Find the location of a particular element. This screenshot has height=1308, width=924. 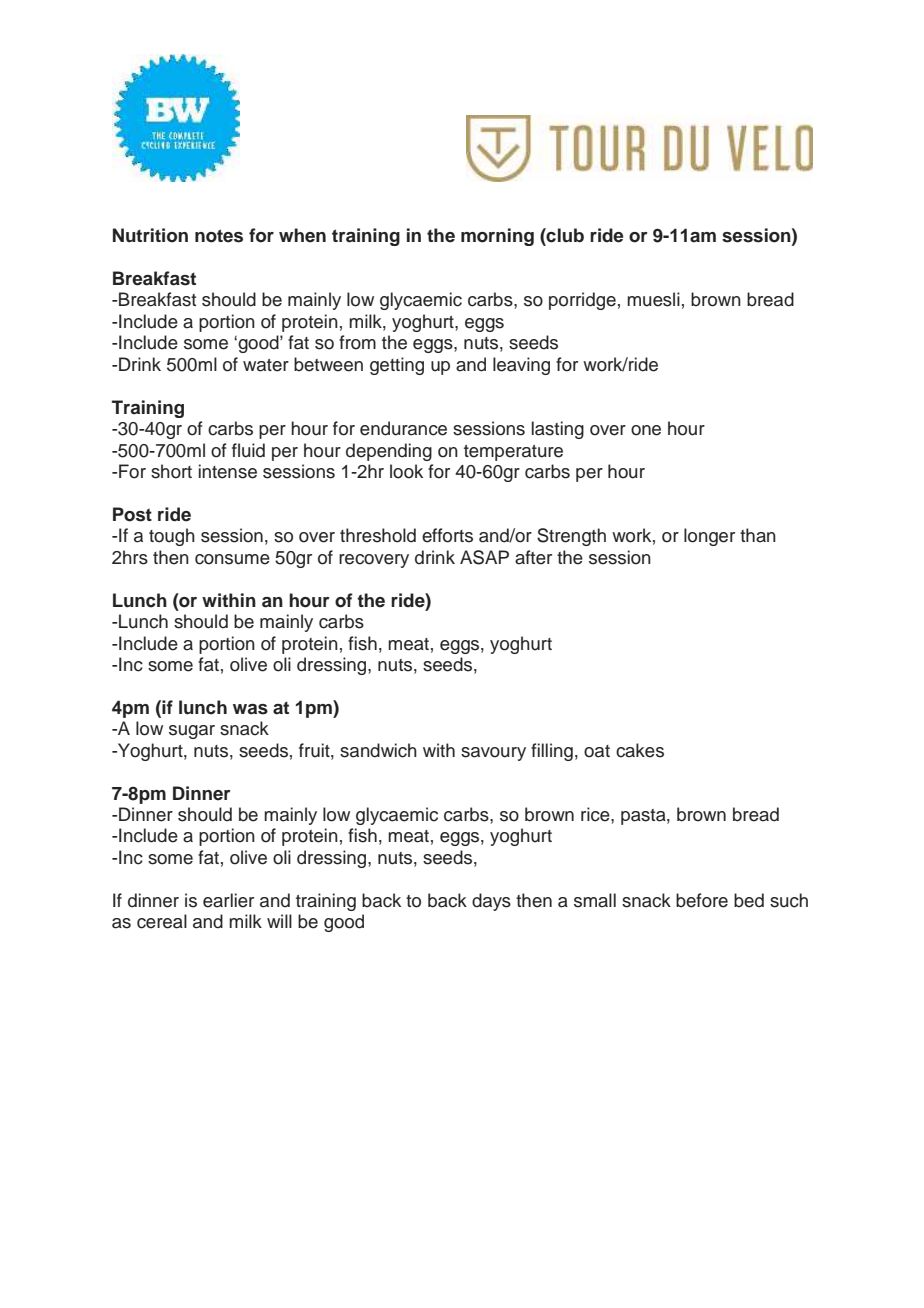

earlier is located at coordinates (228, 900).
